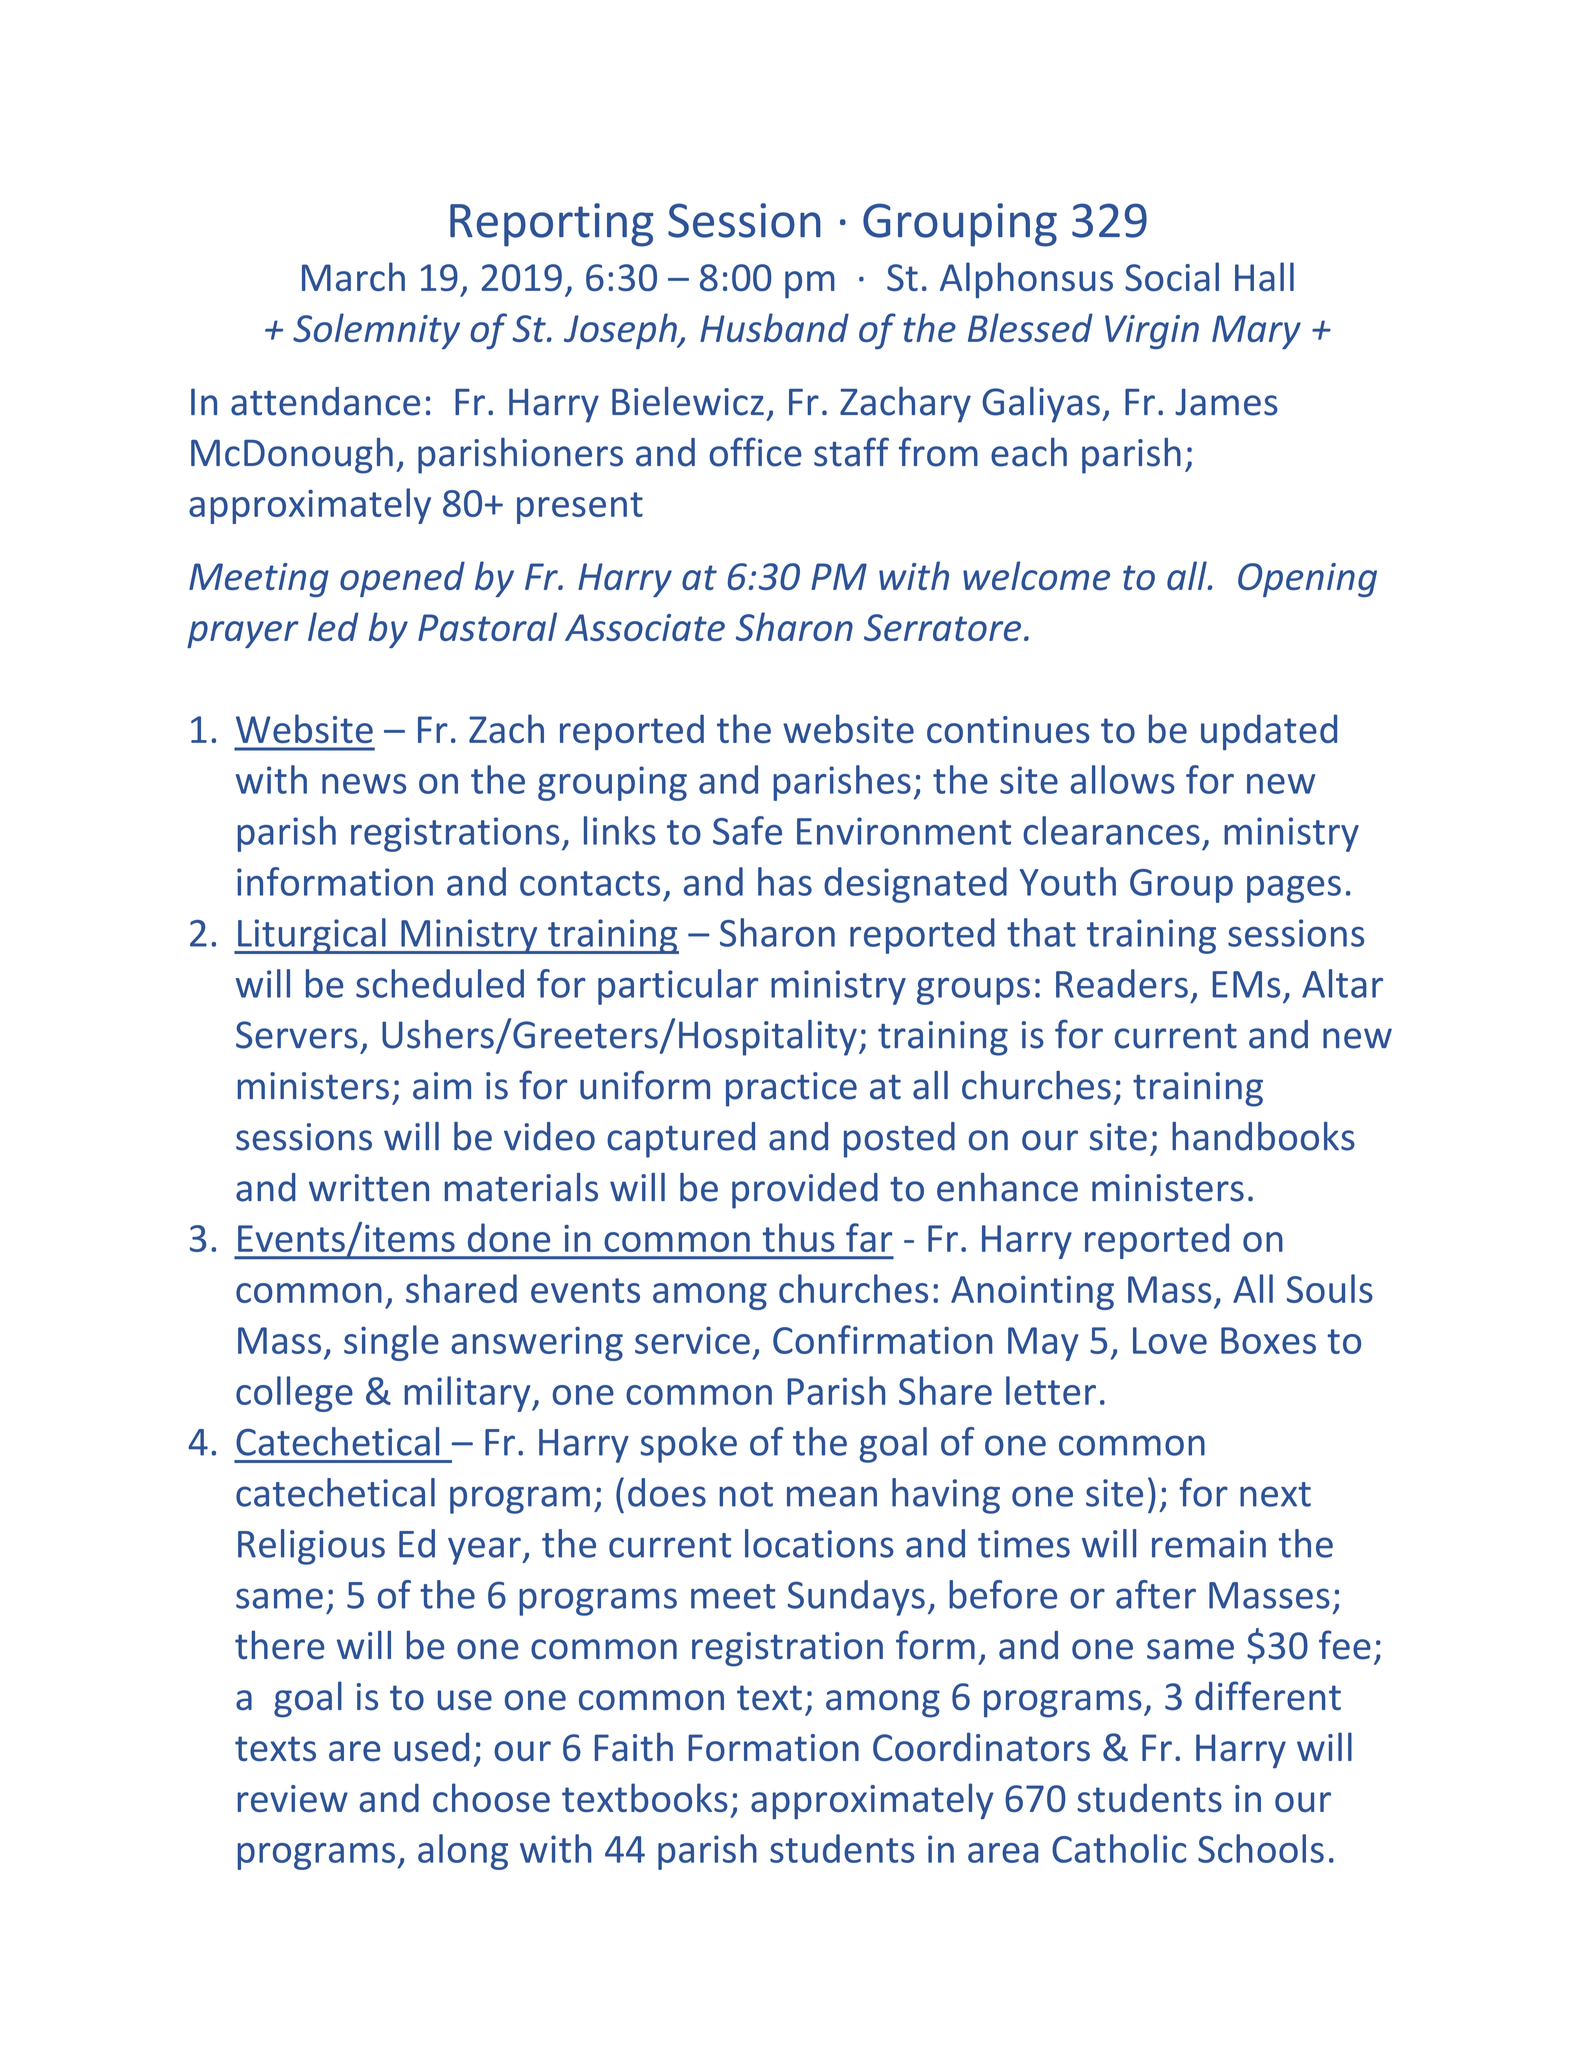 Image resolution: width=1595 pixels, height=2064 pixels. I want to click on single, so click(391, 1343).
